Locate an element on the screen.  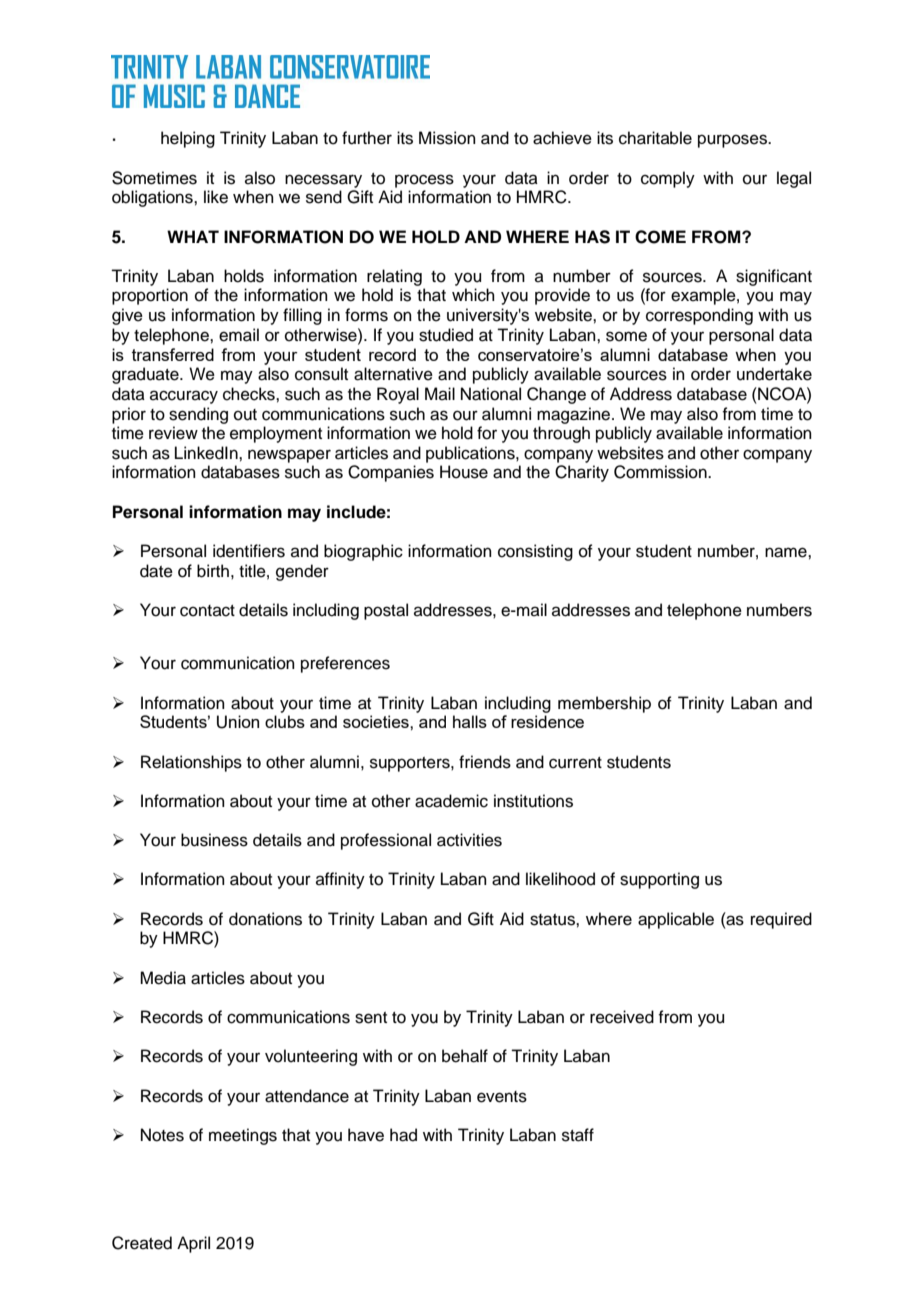
April is located at coordinates (193, 1244).
